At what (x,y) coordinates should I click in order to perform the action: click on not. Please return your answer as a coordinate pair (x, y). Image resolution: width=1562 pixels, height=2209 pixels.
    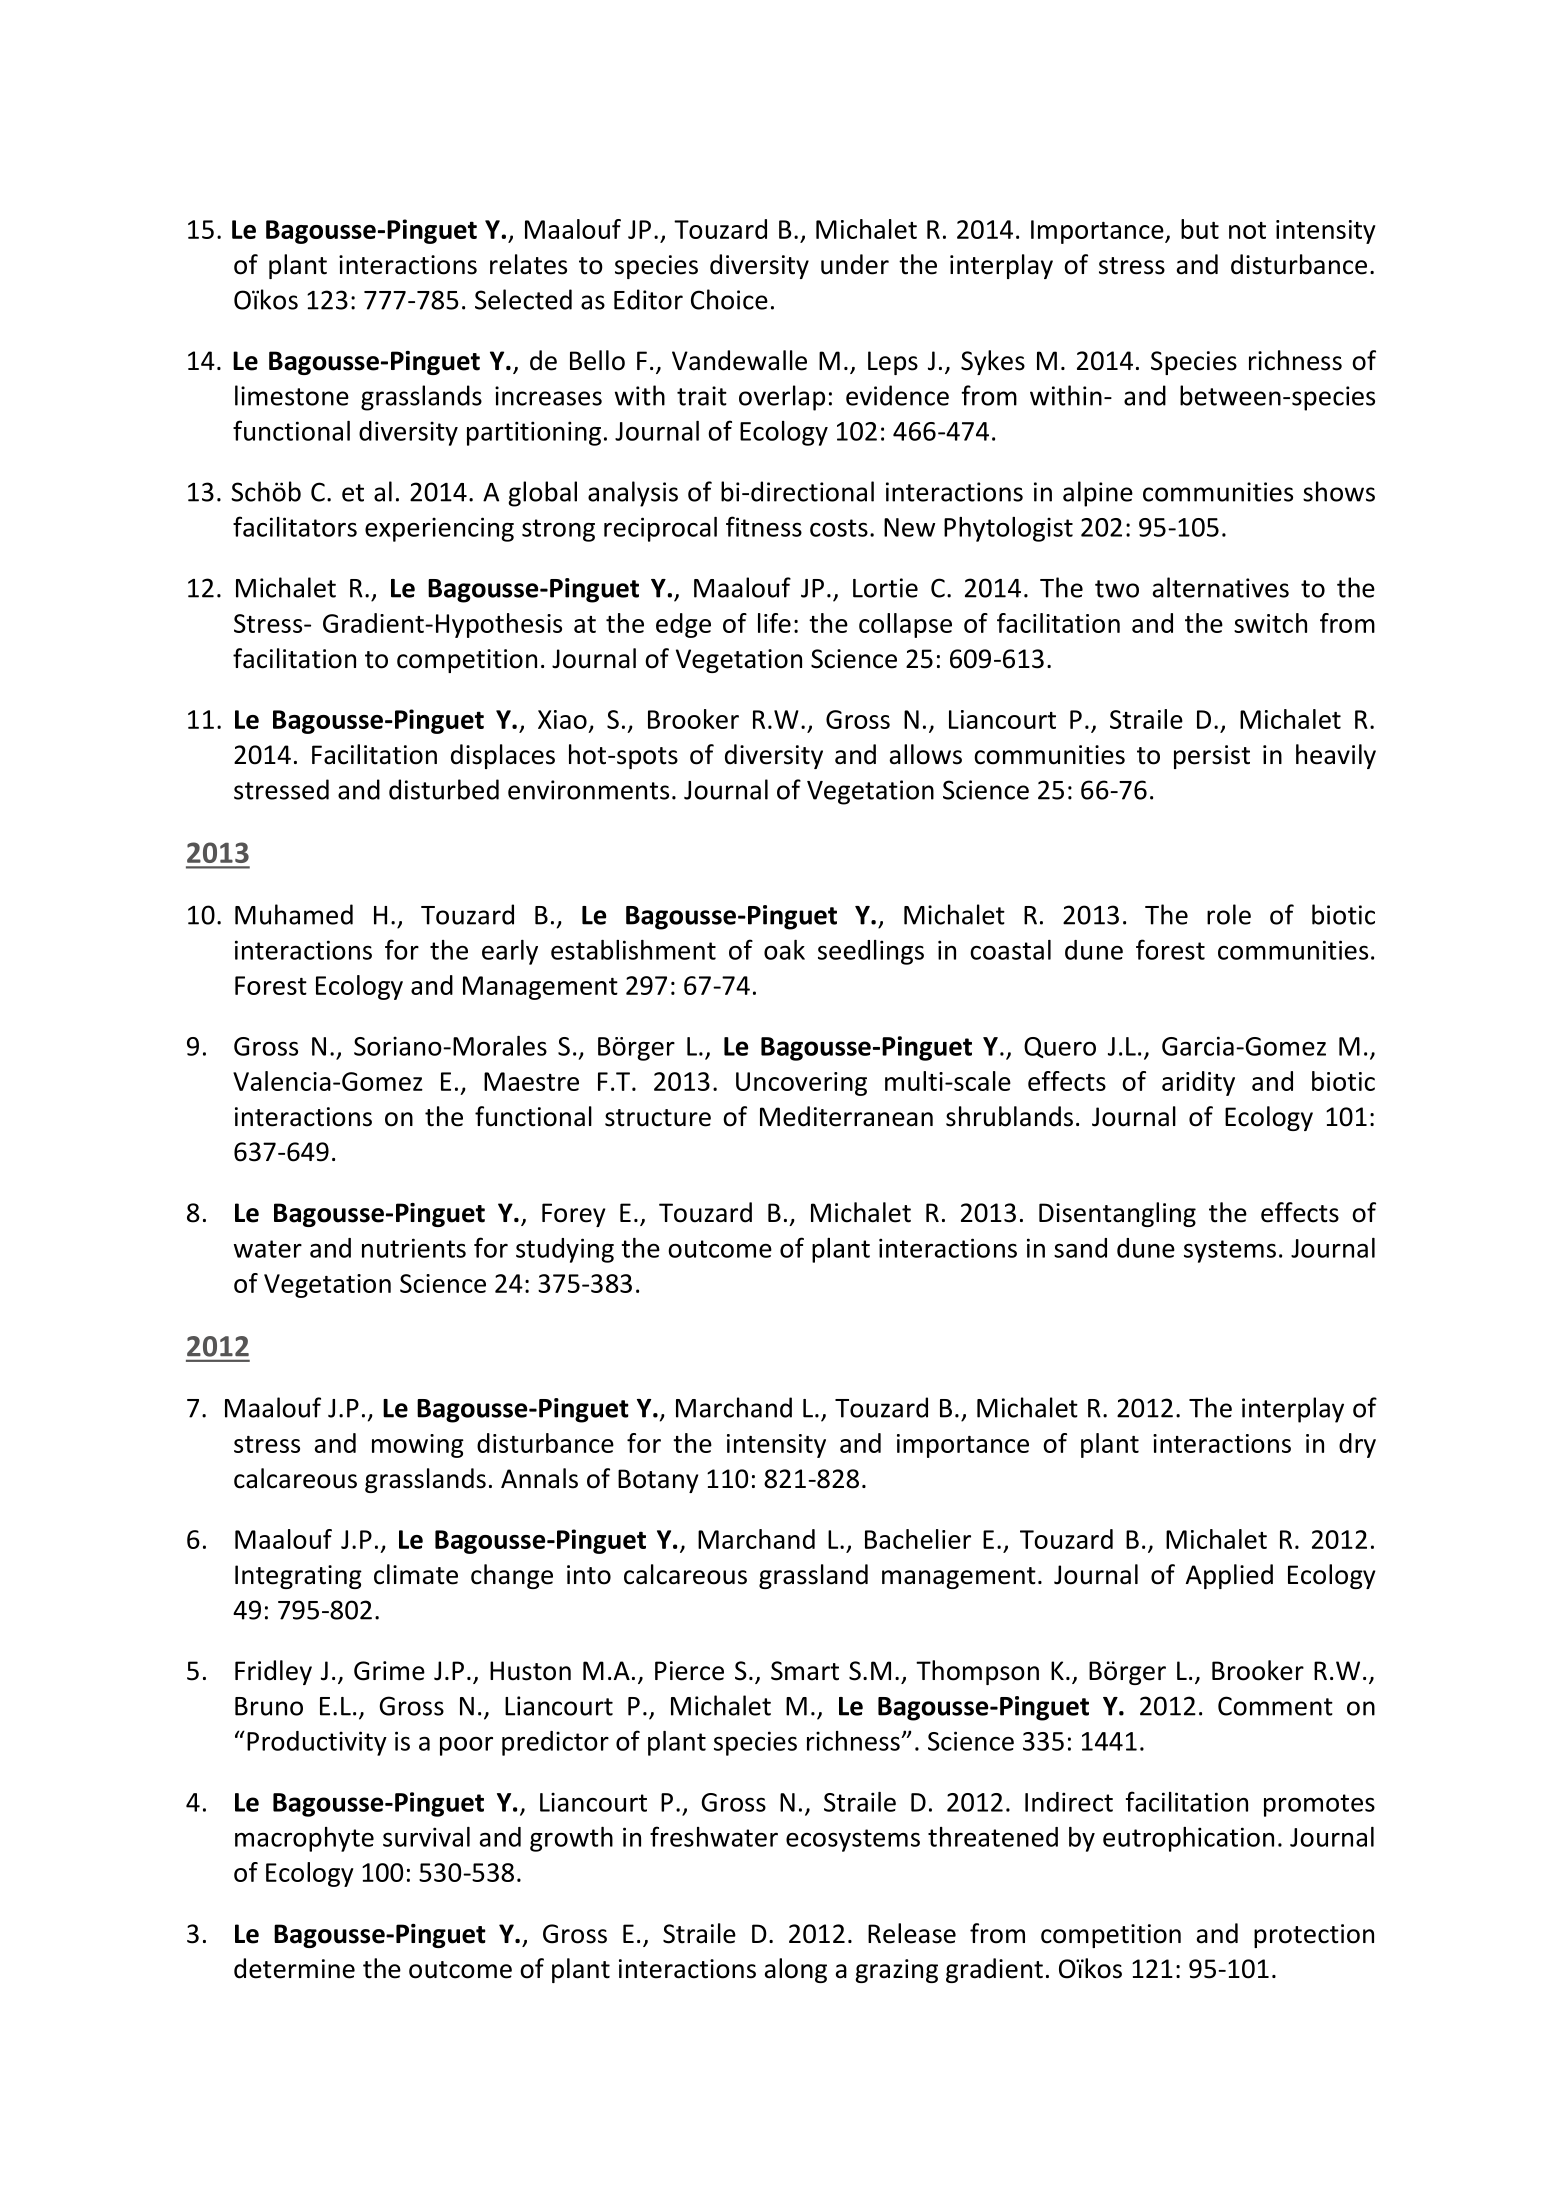
    Looking at the image, I should click on (1247, 230).
